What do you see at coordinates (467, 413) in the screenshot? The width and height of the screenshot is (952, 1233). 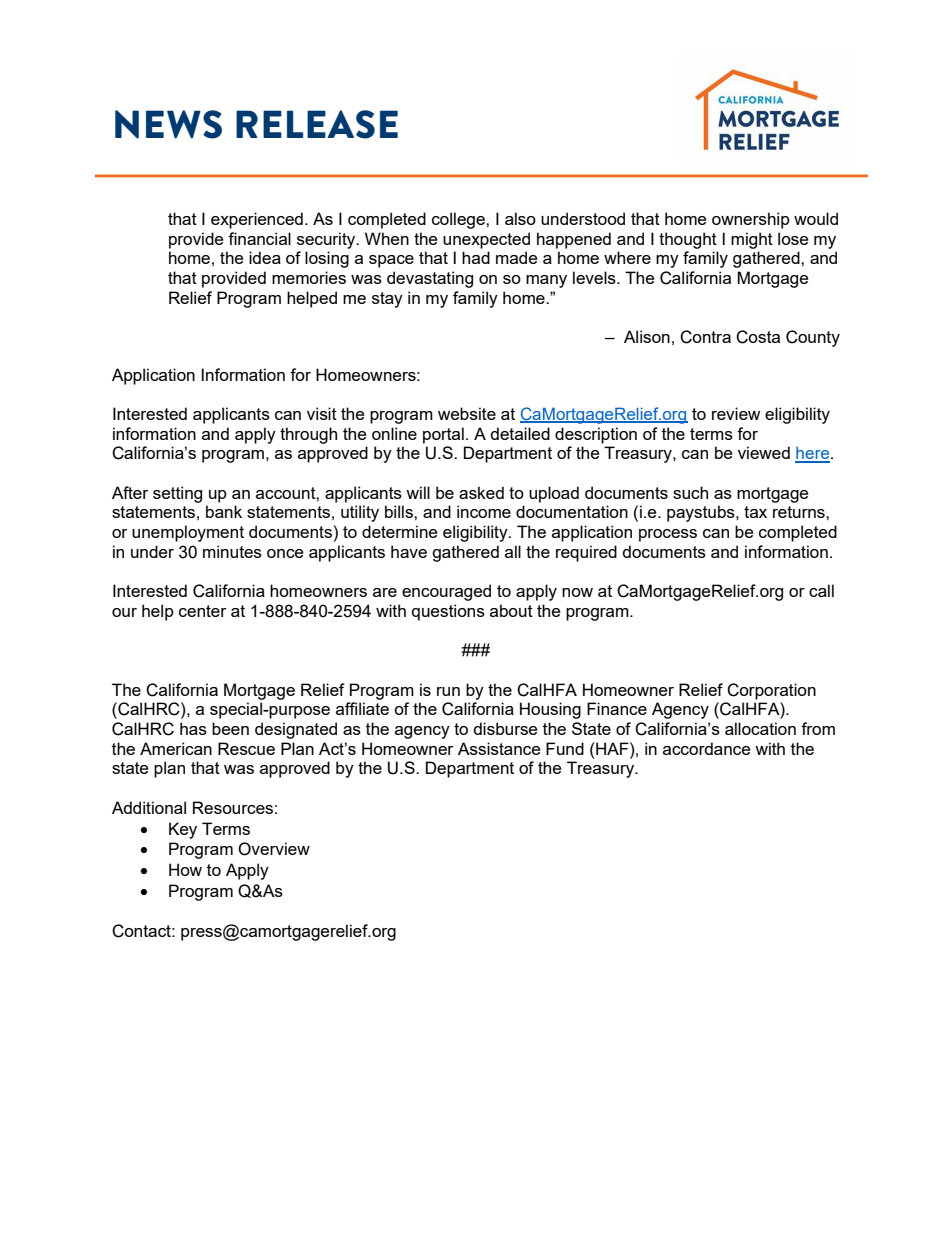 I see `website` at bounding box center [467, 413].
